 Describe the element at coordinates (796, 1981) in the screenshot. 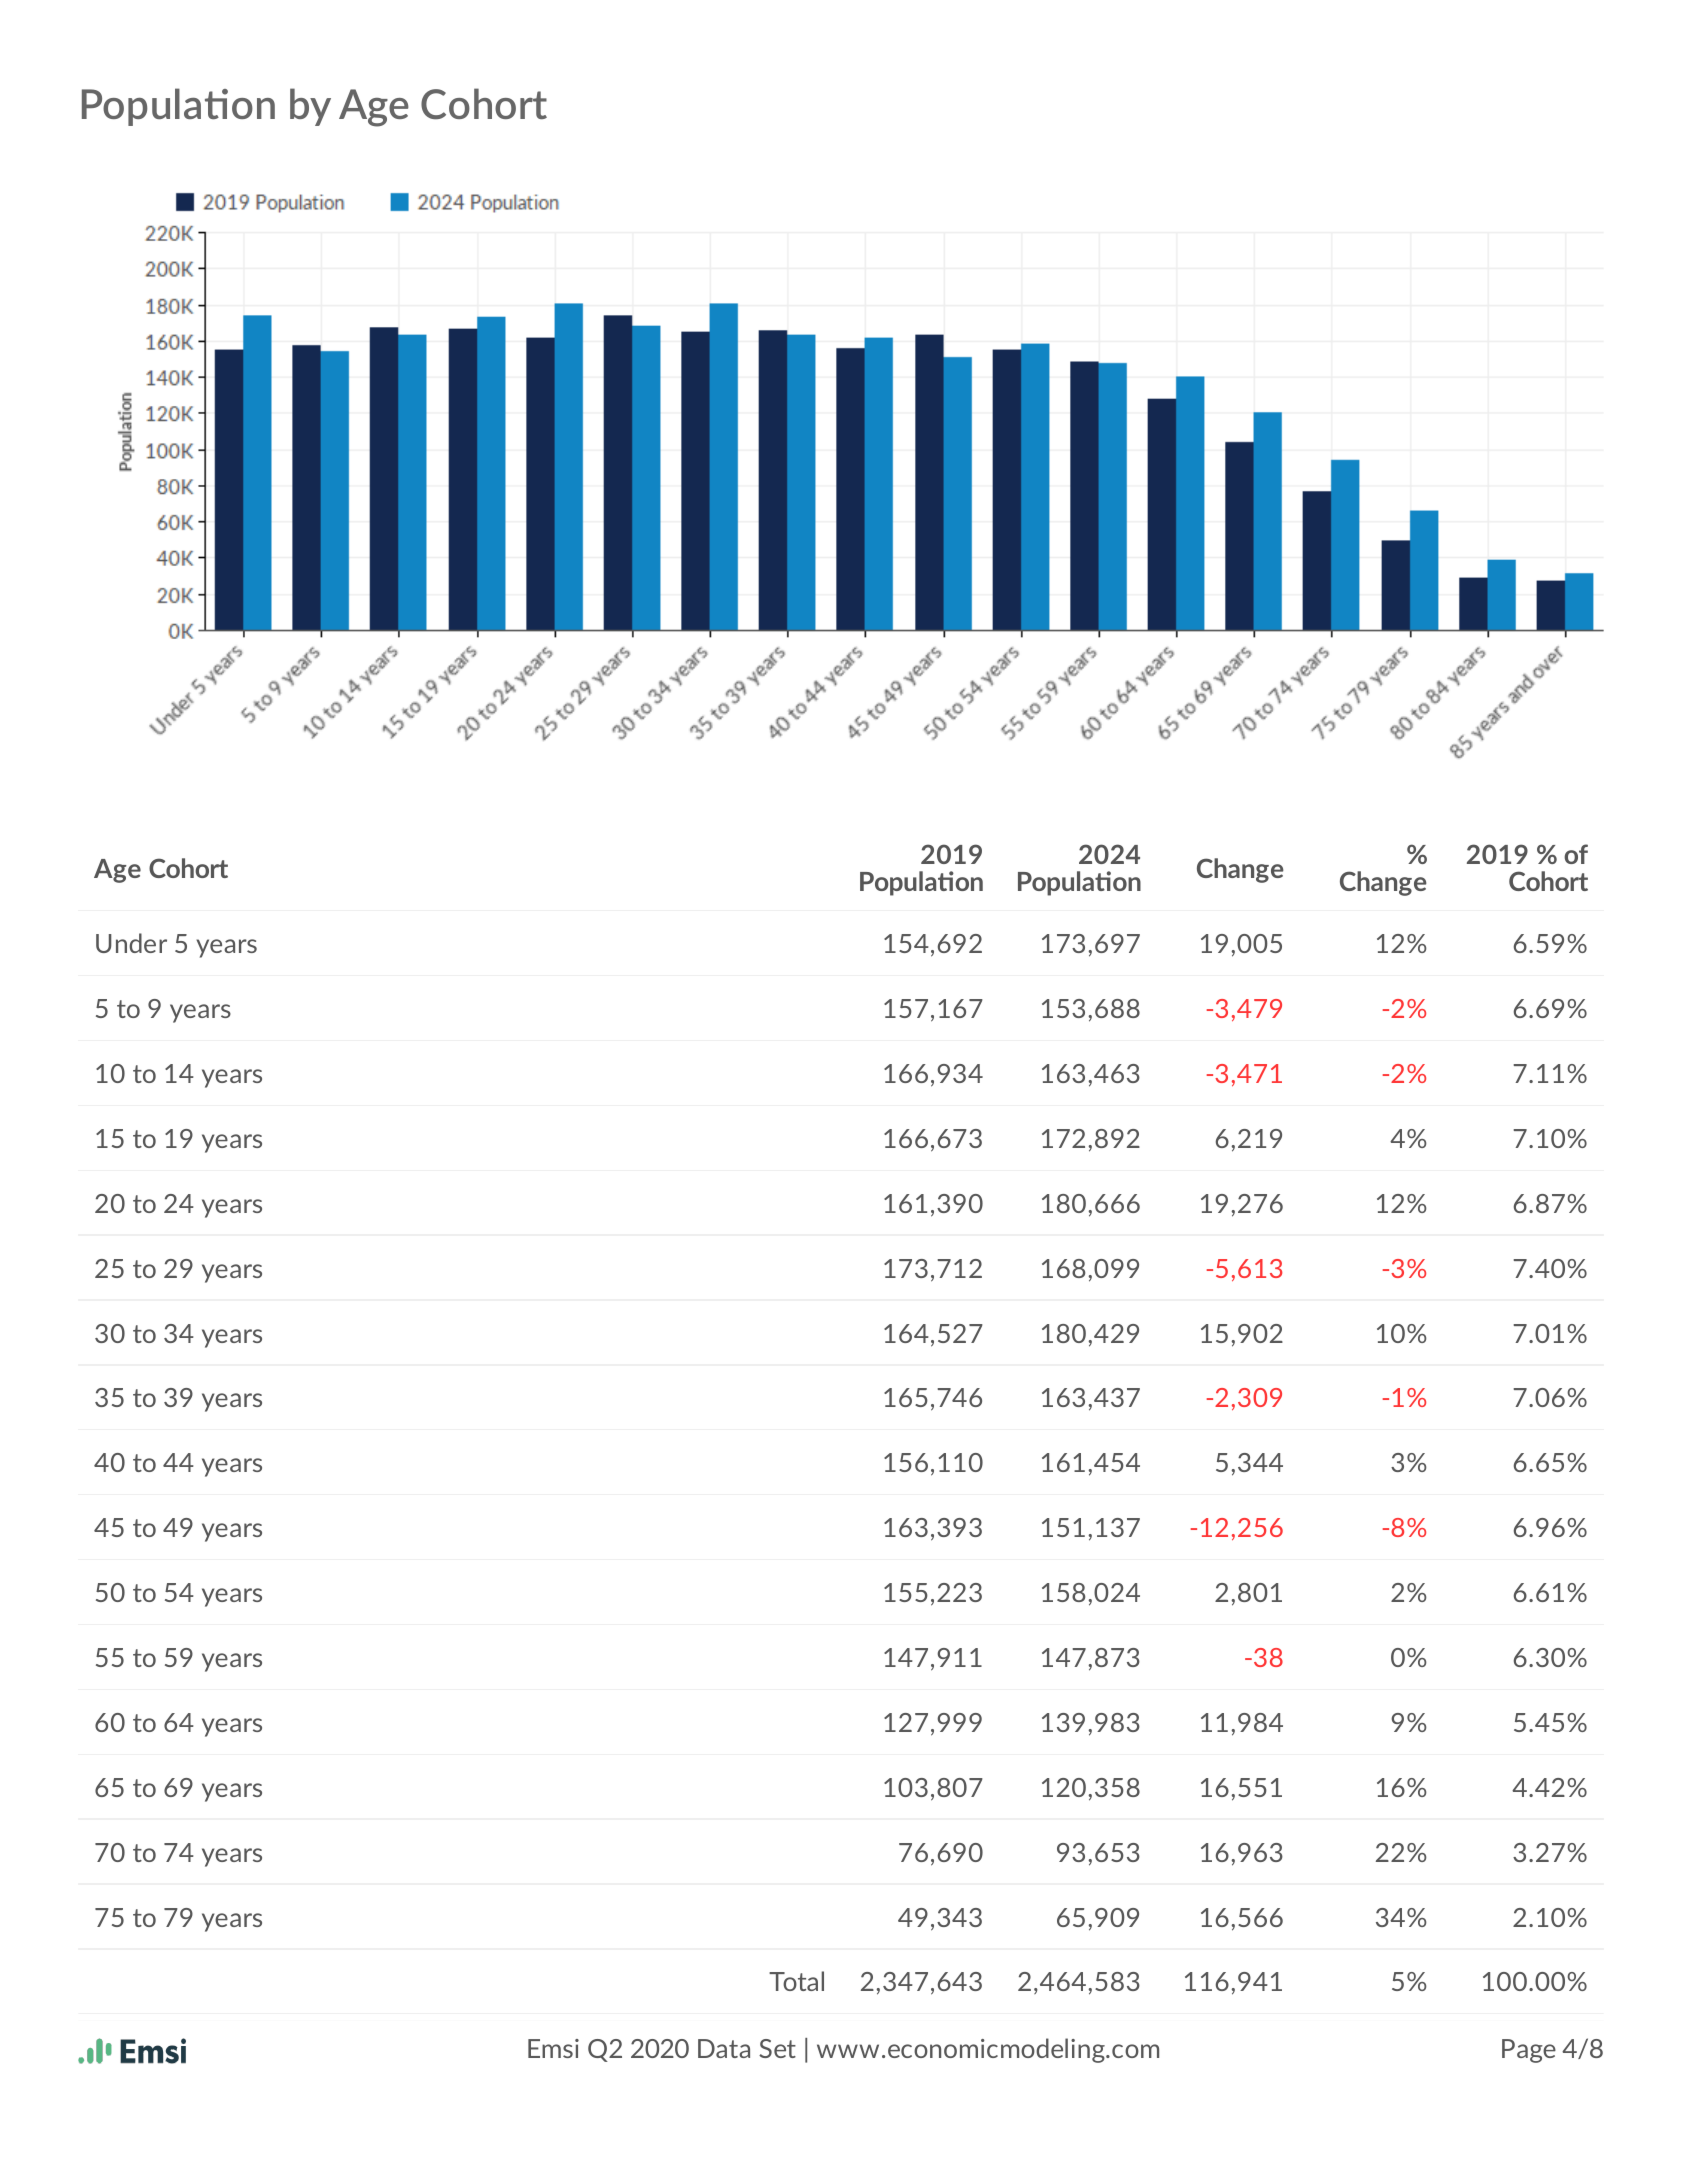

I see `Total` at that location.
